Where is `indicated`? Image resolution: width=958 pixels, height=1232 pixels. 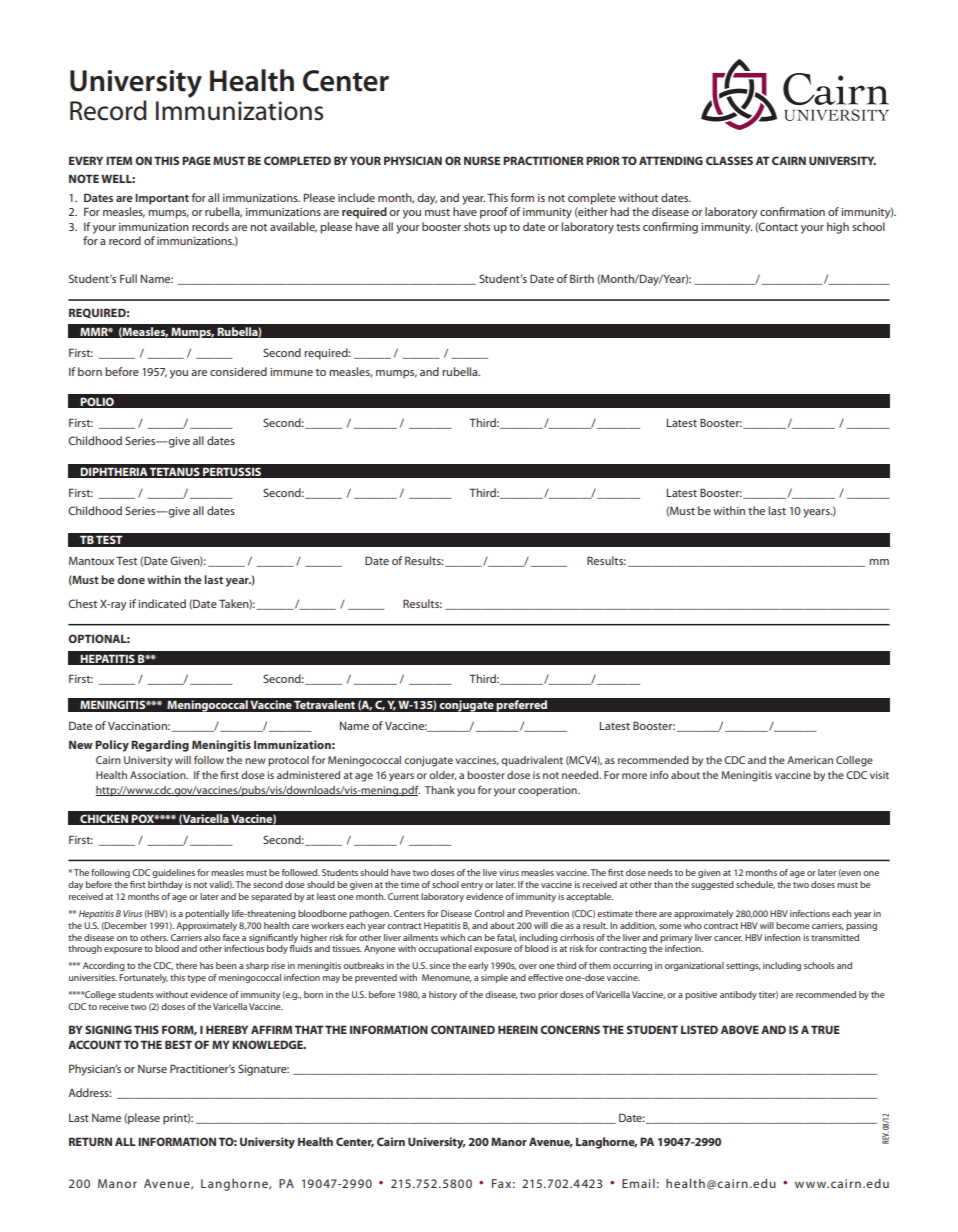 indicated is located at coordinates (162, 603).
